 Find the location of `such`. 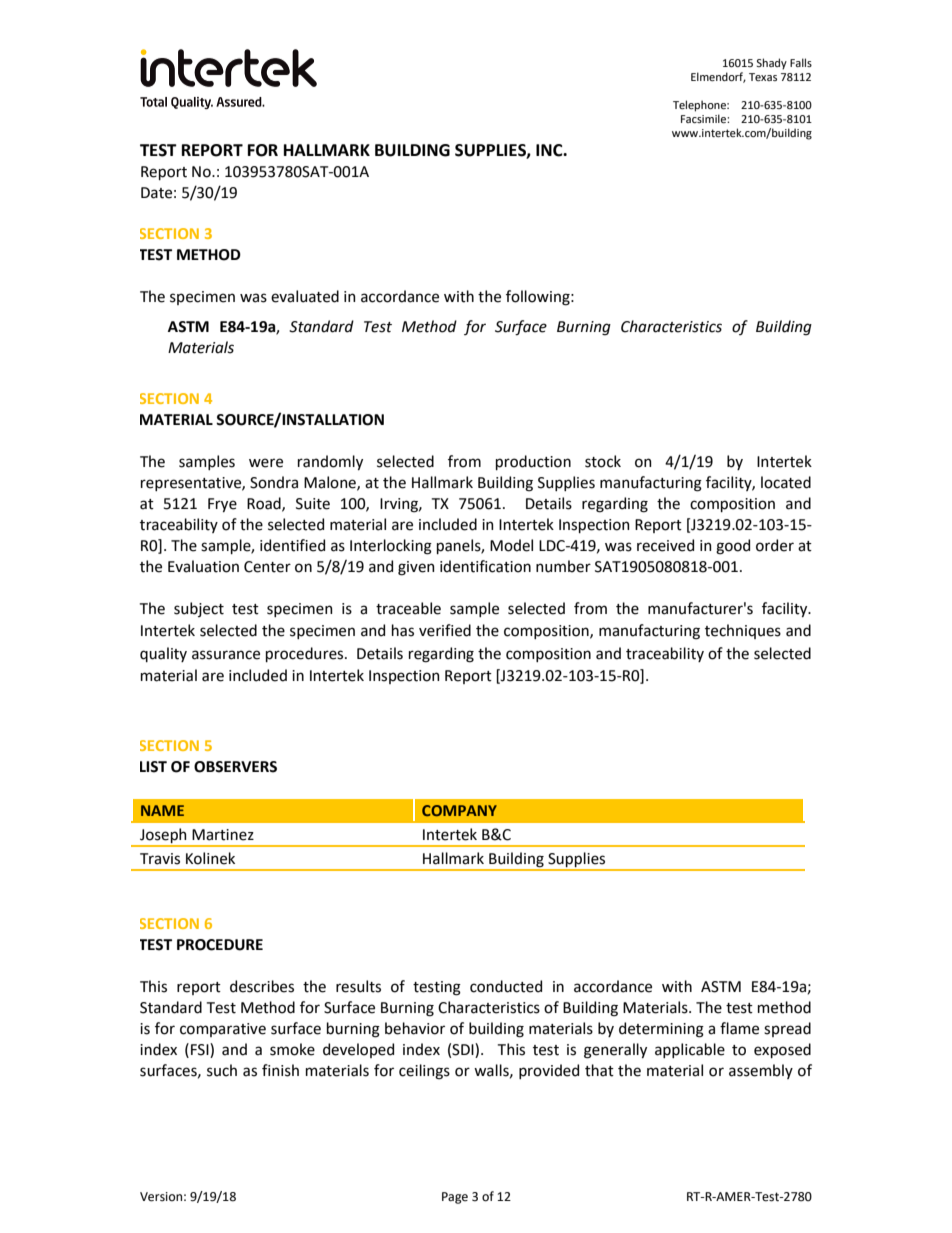

such is located at coordinates (222, 1070).
